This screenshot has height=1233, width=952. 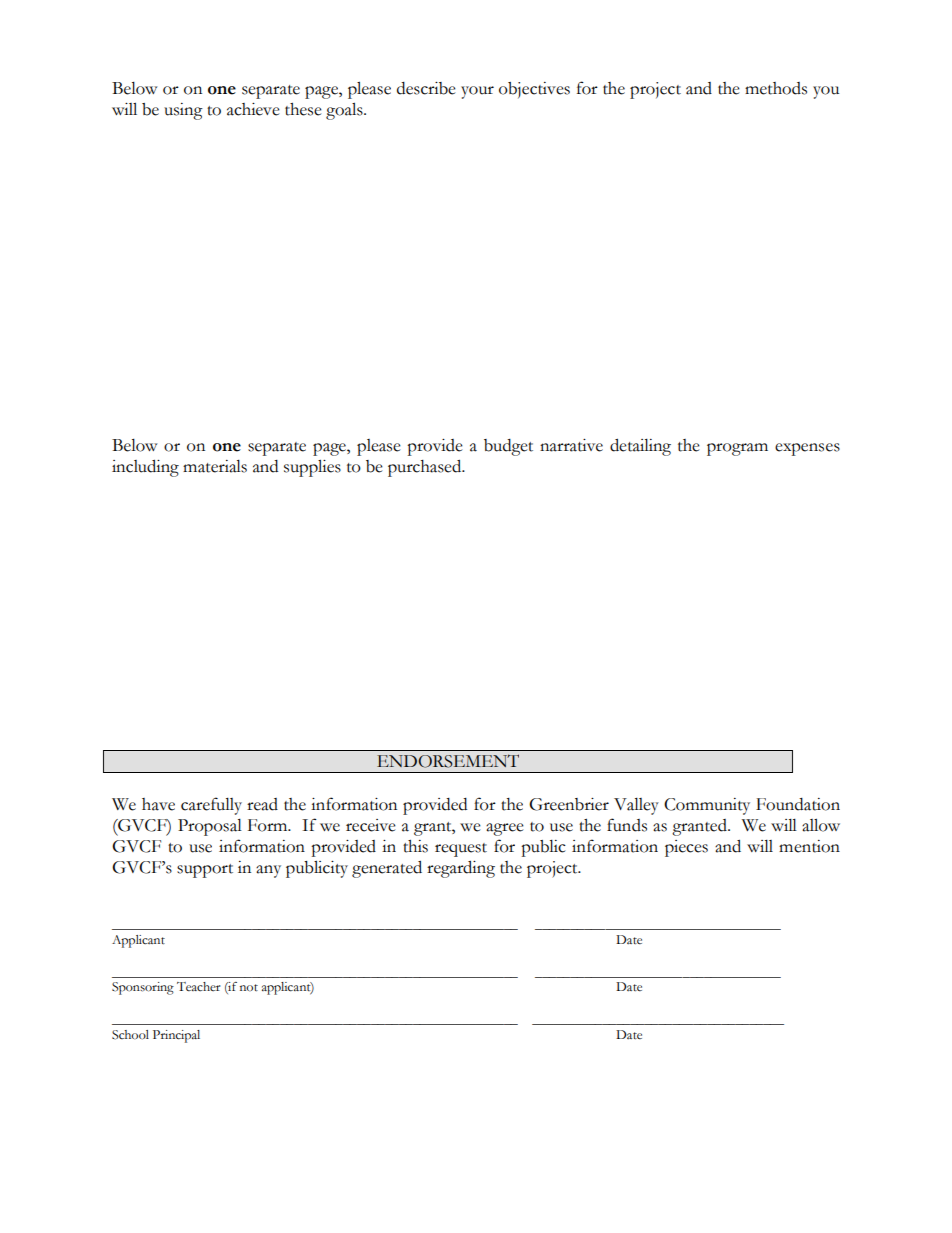 I want to click on pieces, so click(x=686, y=848).
